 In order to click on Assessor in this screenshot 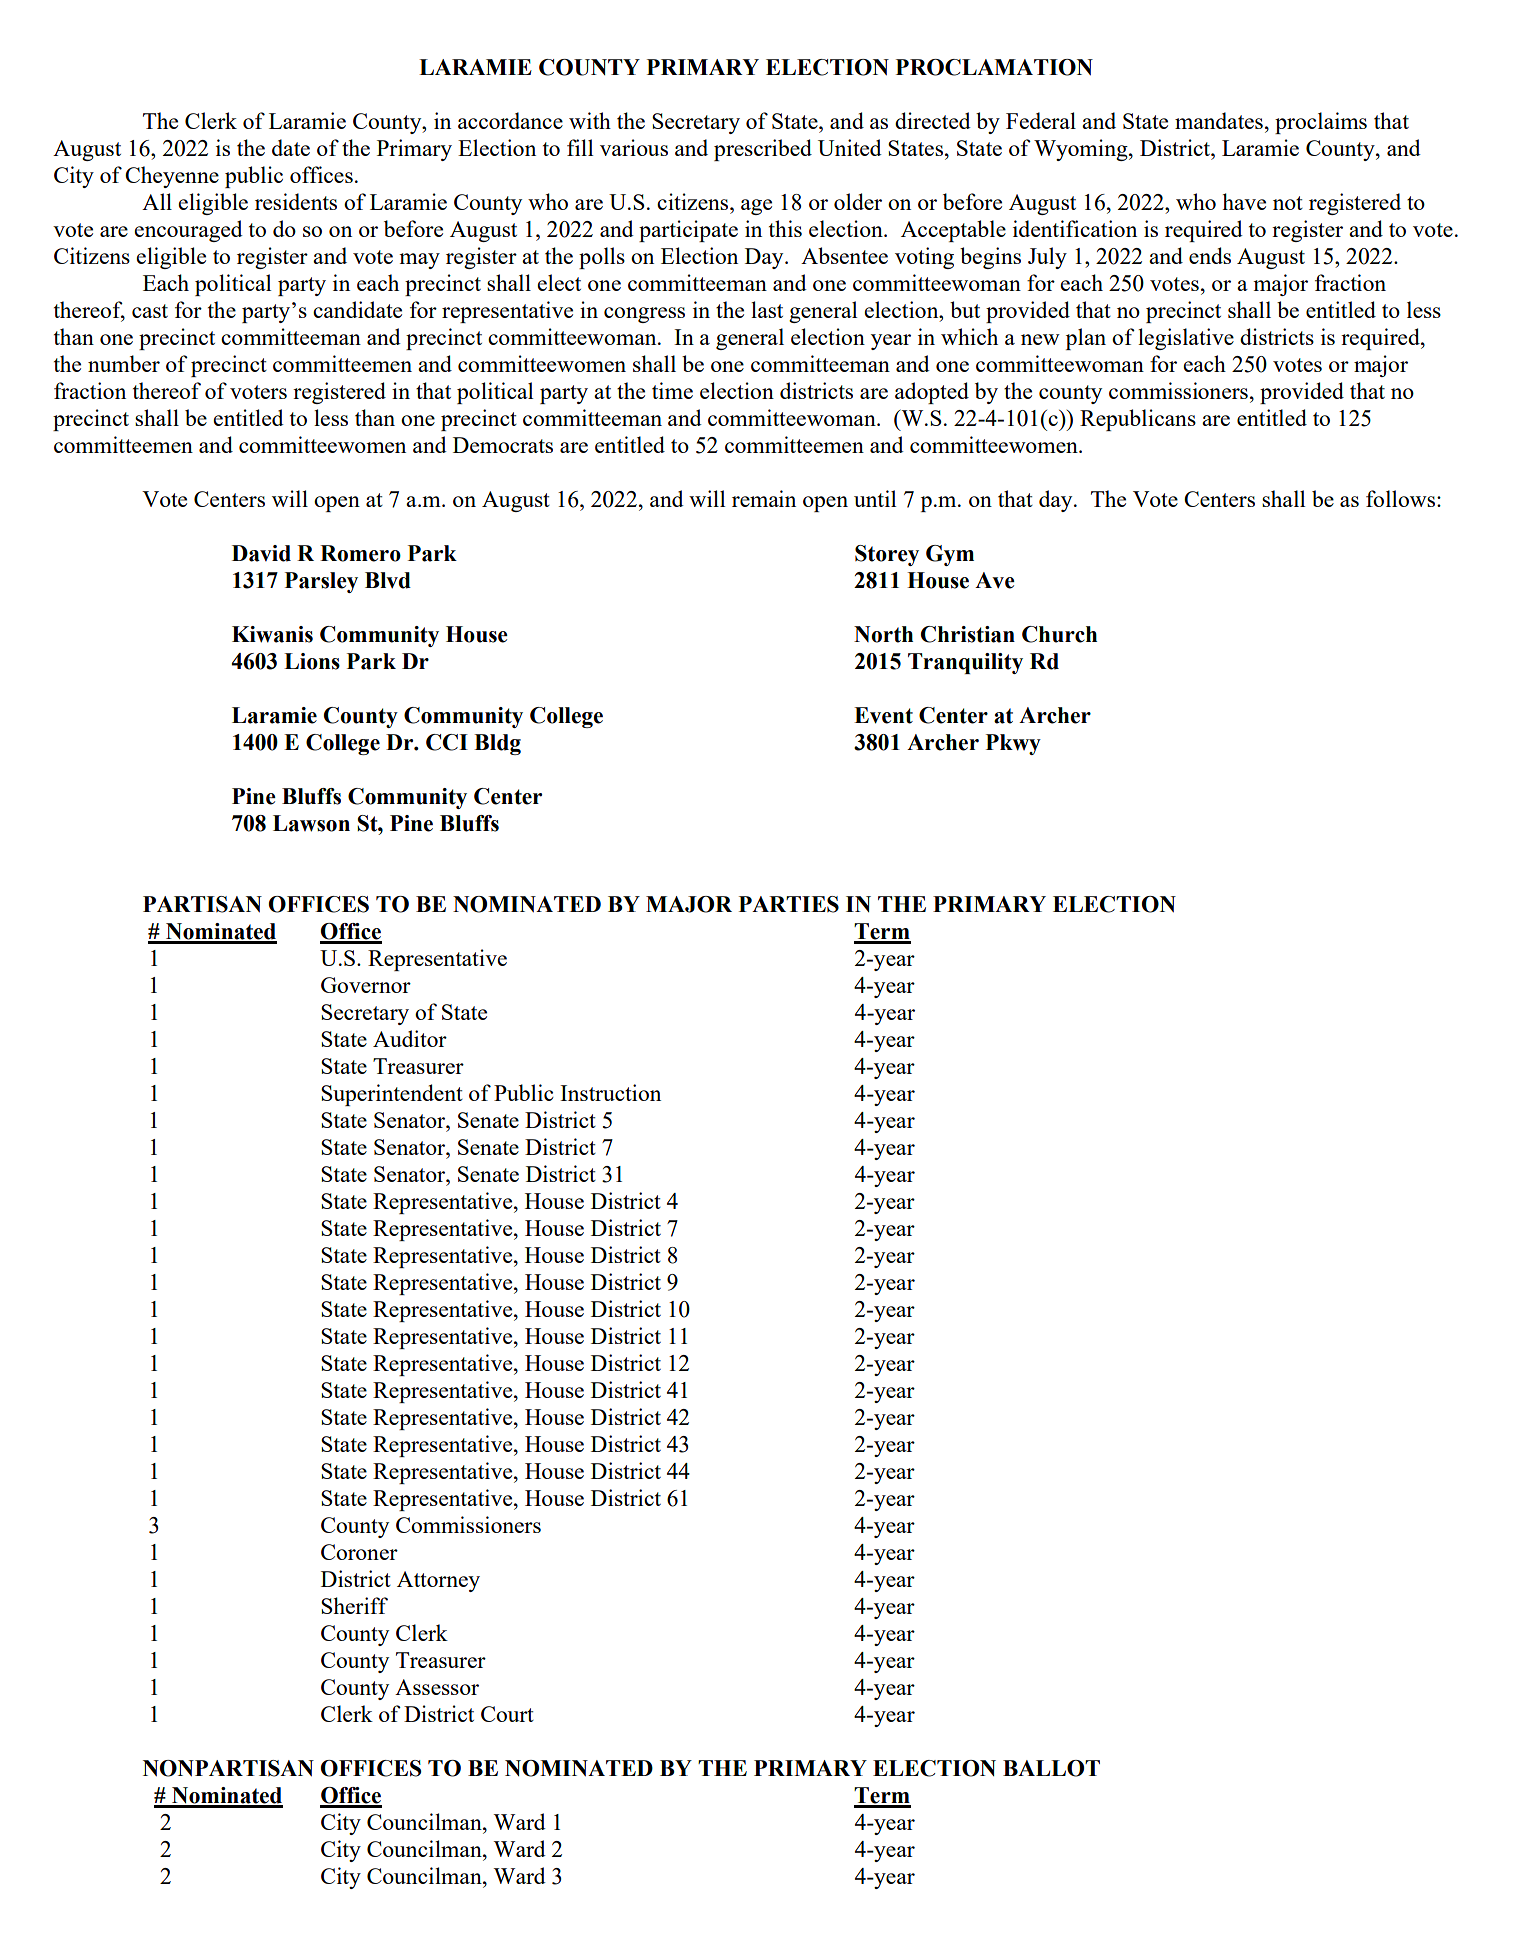, I will do `click(437, 1687)`.
